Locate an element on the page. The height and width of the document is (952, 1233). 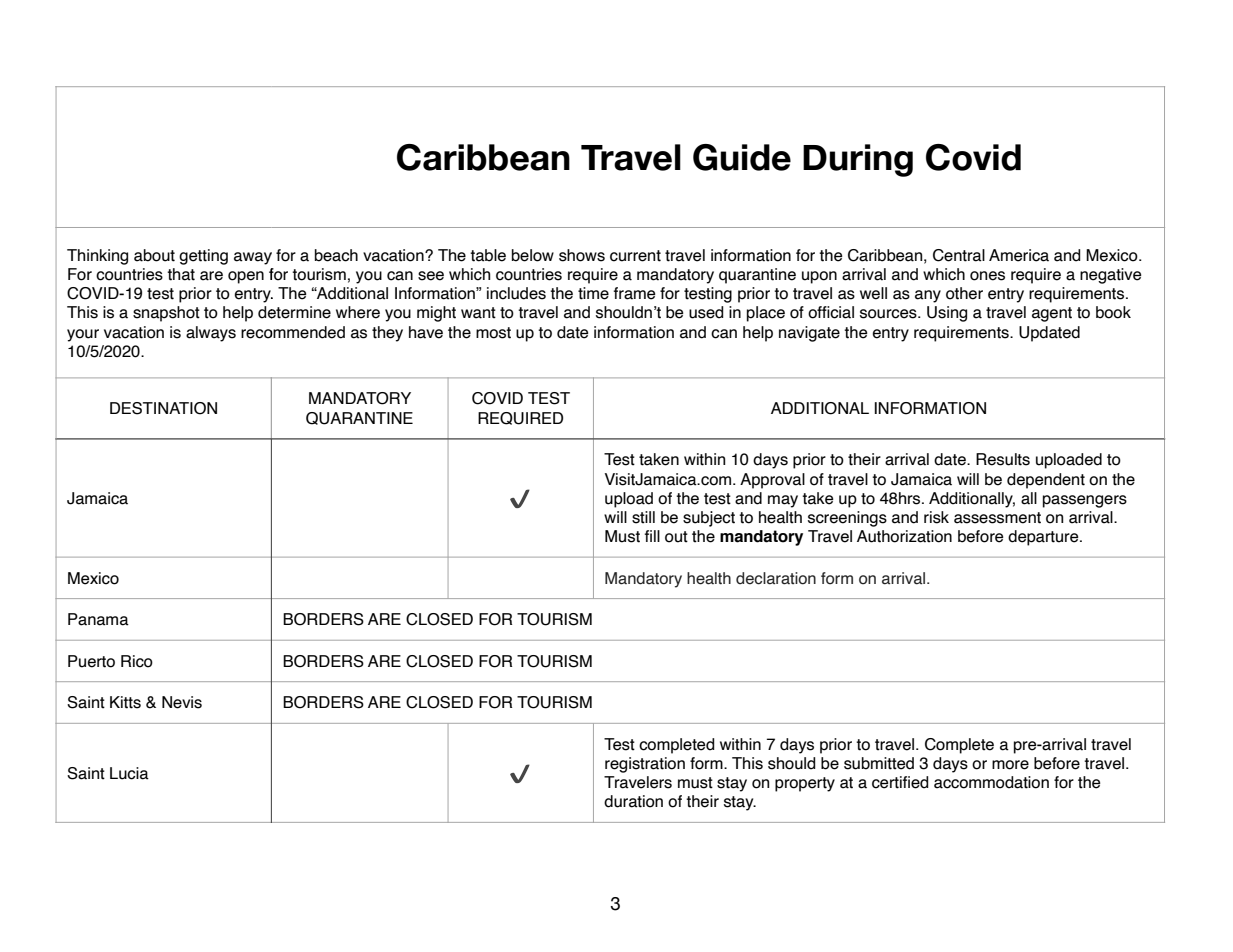
Panama is located at coordinates (98, 619).
